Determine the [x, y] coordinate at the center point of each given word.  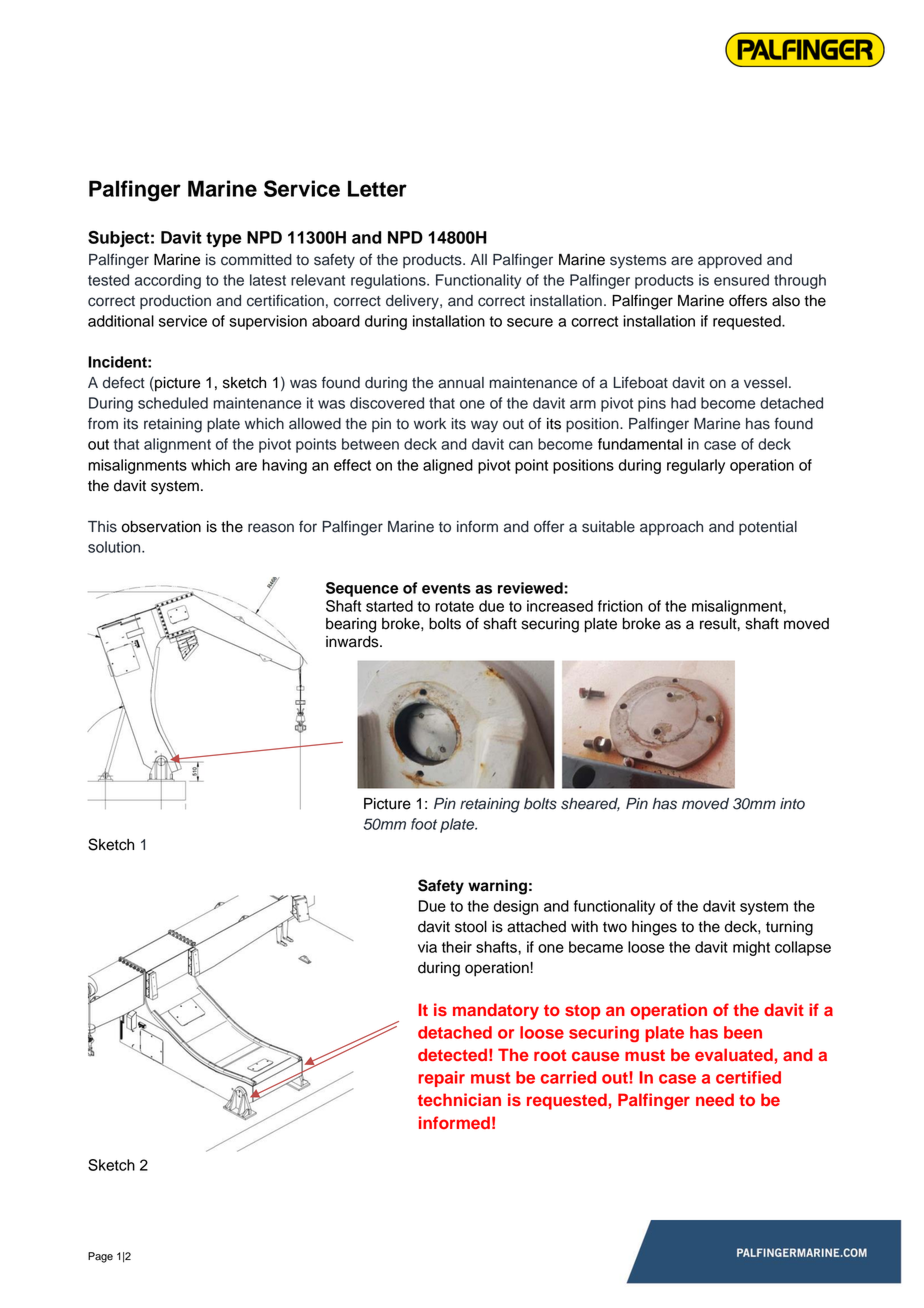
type [224, 239]
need [715, 1099]
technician [459, 1099]
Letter [377, 188]
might [751, 948]
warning [497, 887]
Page [100, 1257]
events [446, 588]
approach [671, 528]
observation [161, 527]
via [427, 947]
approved [730, 261]
